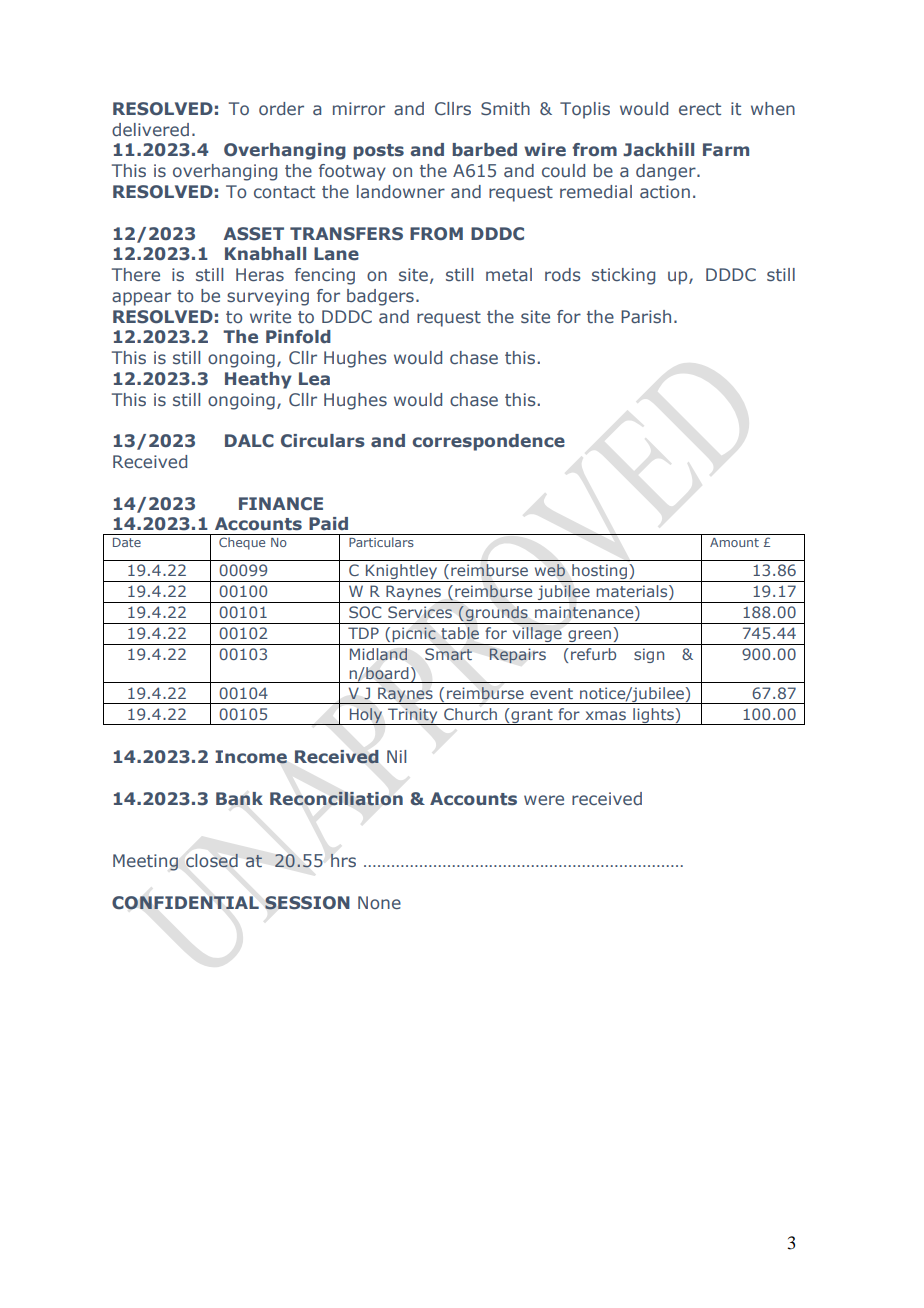  What do you see at coordinates (470, 714) in the screenshot?
I see `Church` at bounding box center [470, 714].
